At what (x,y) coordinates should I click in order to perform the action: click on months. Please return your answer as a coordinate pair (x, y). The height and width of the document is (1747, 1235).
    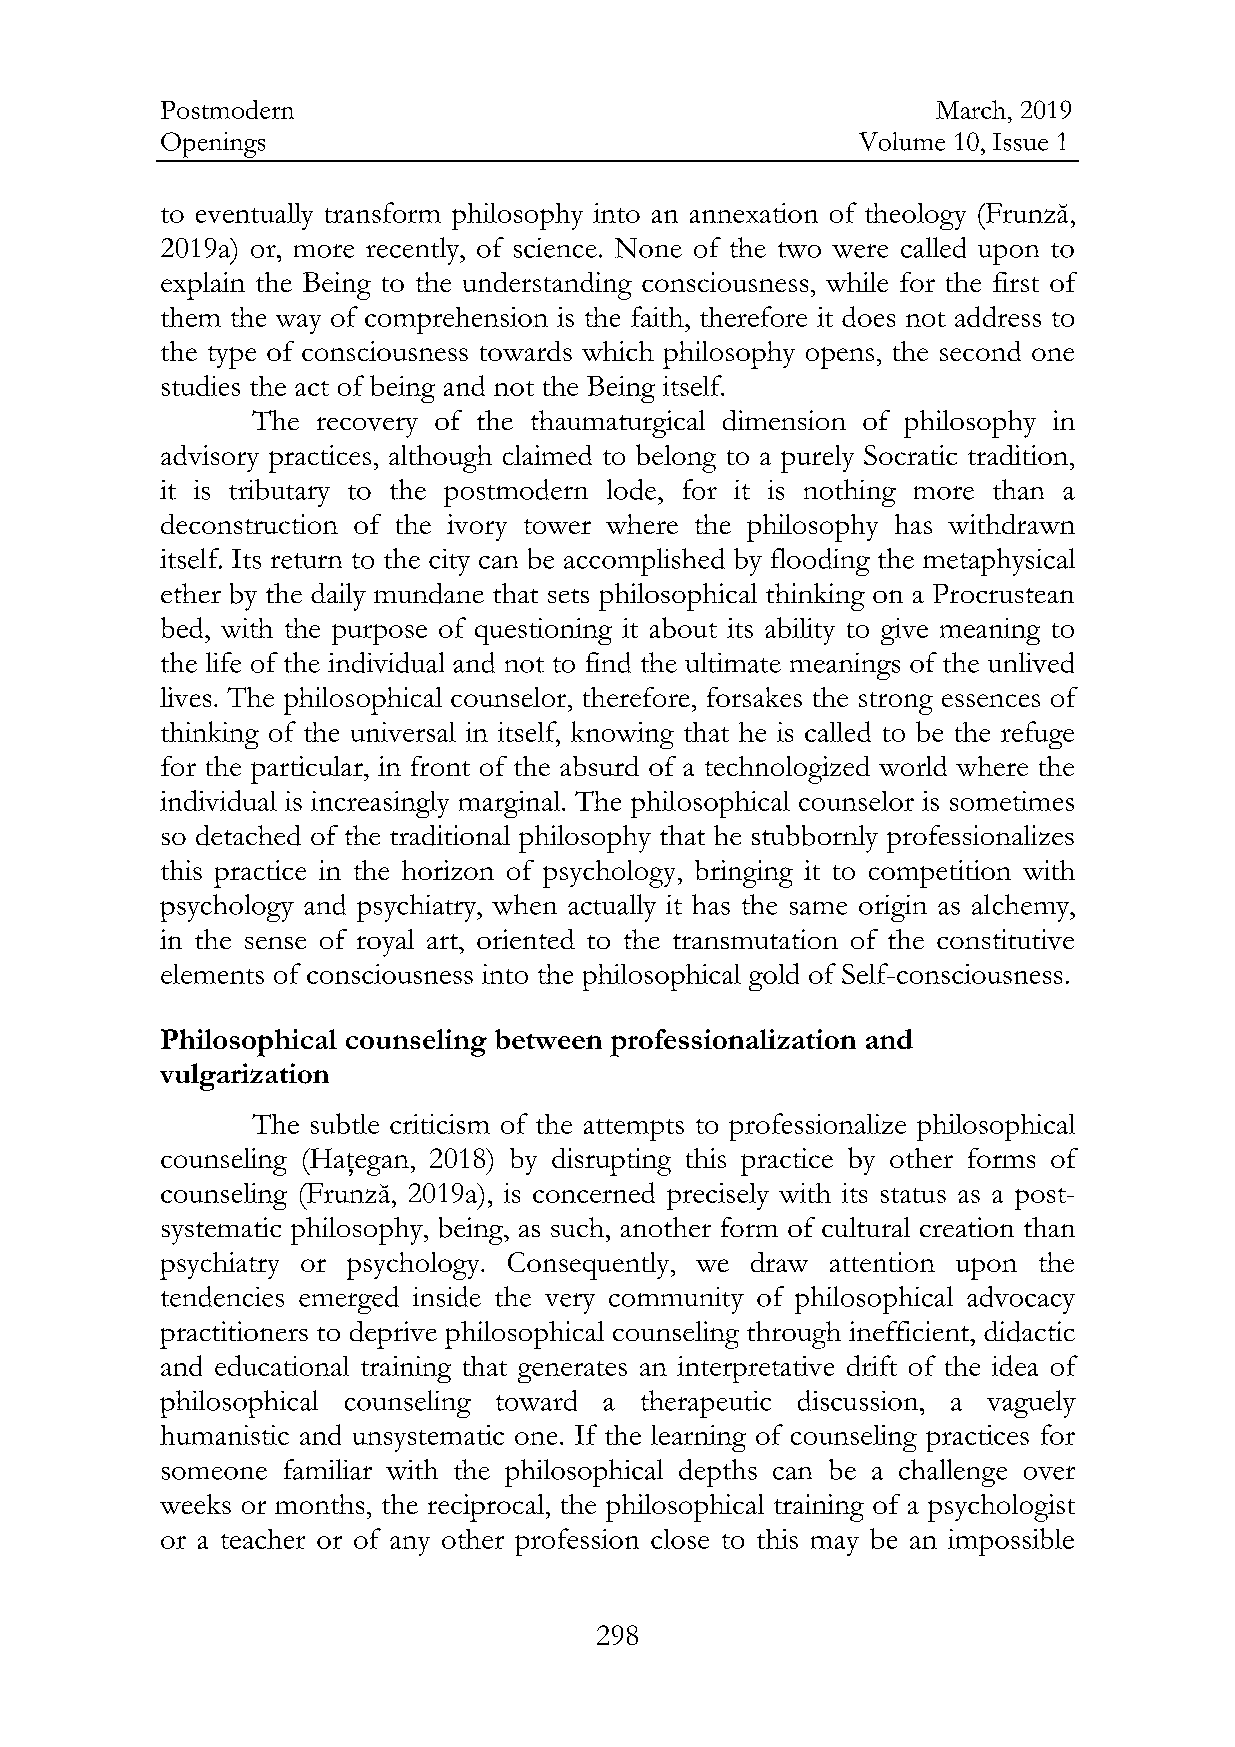
    Looking at the image, I should click on (319, 1504).
